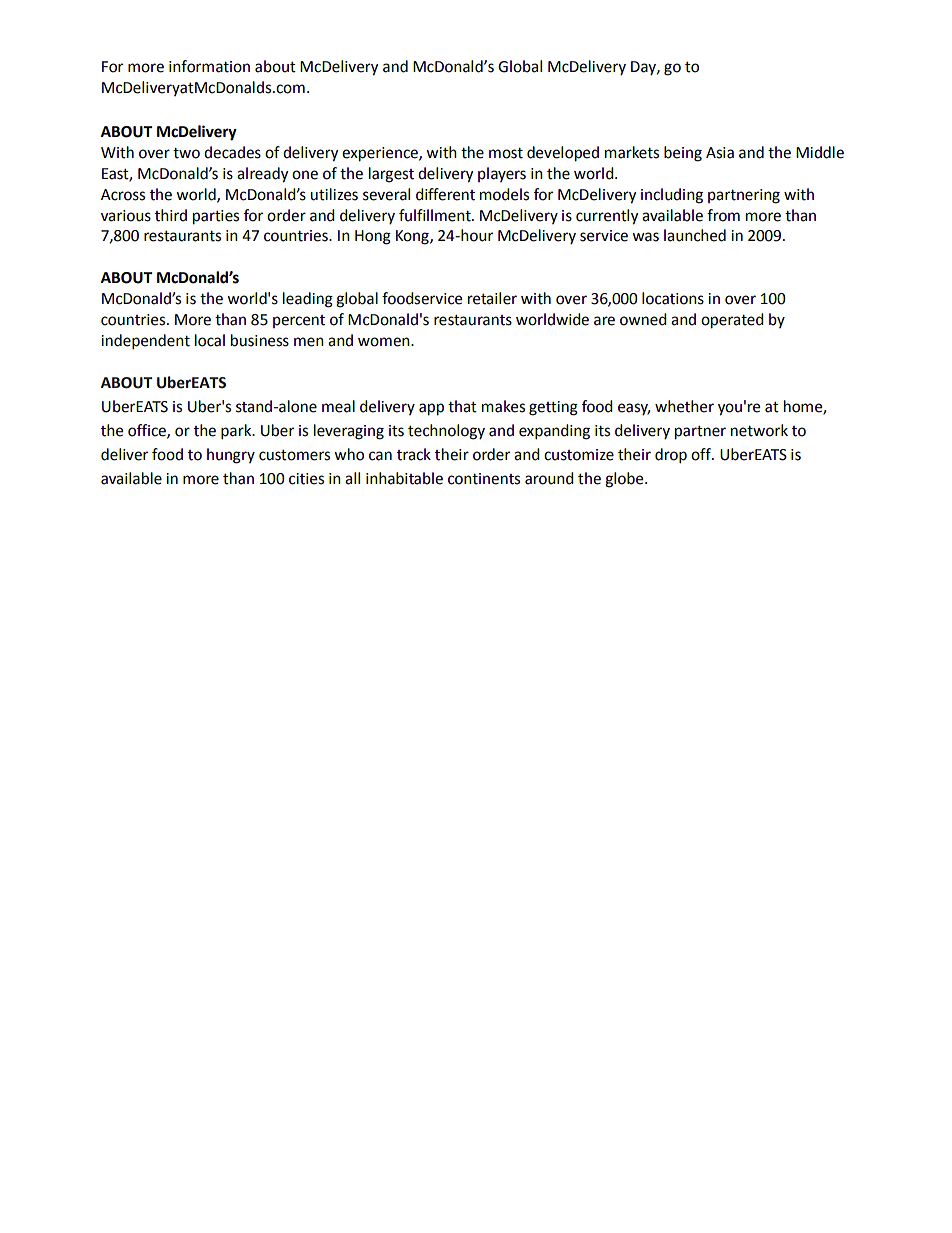 This screenshot has width=952, height=1233. Describe the element at coordinates (484, 479) in the screenshot. I see `continents` at that location.
